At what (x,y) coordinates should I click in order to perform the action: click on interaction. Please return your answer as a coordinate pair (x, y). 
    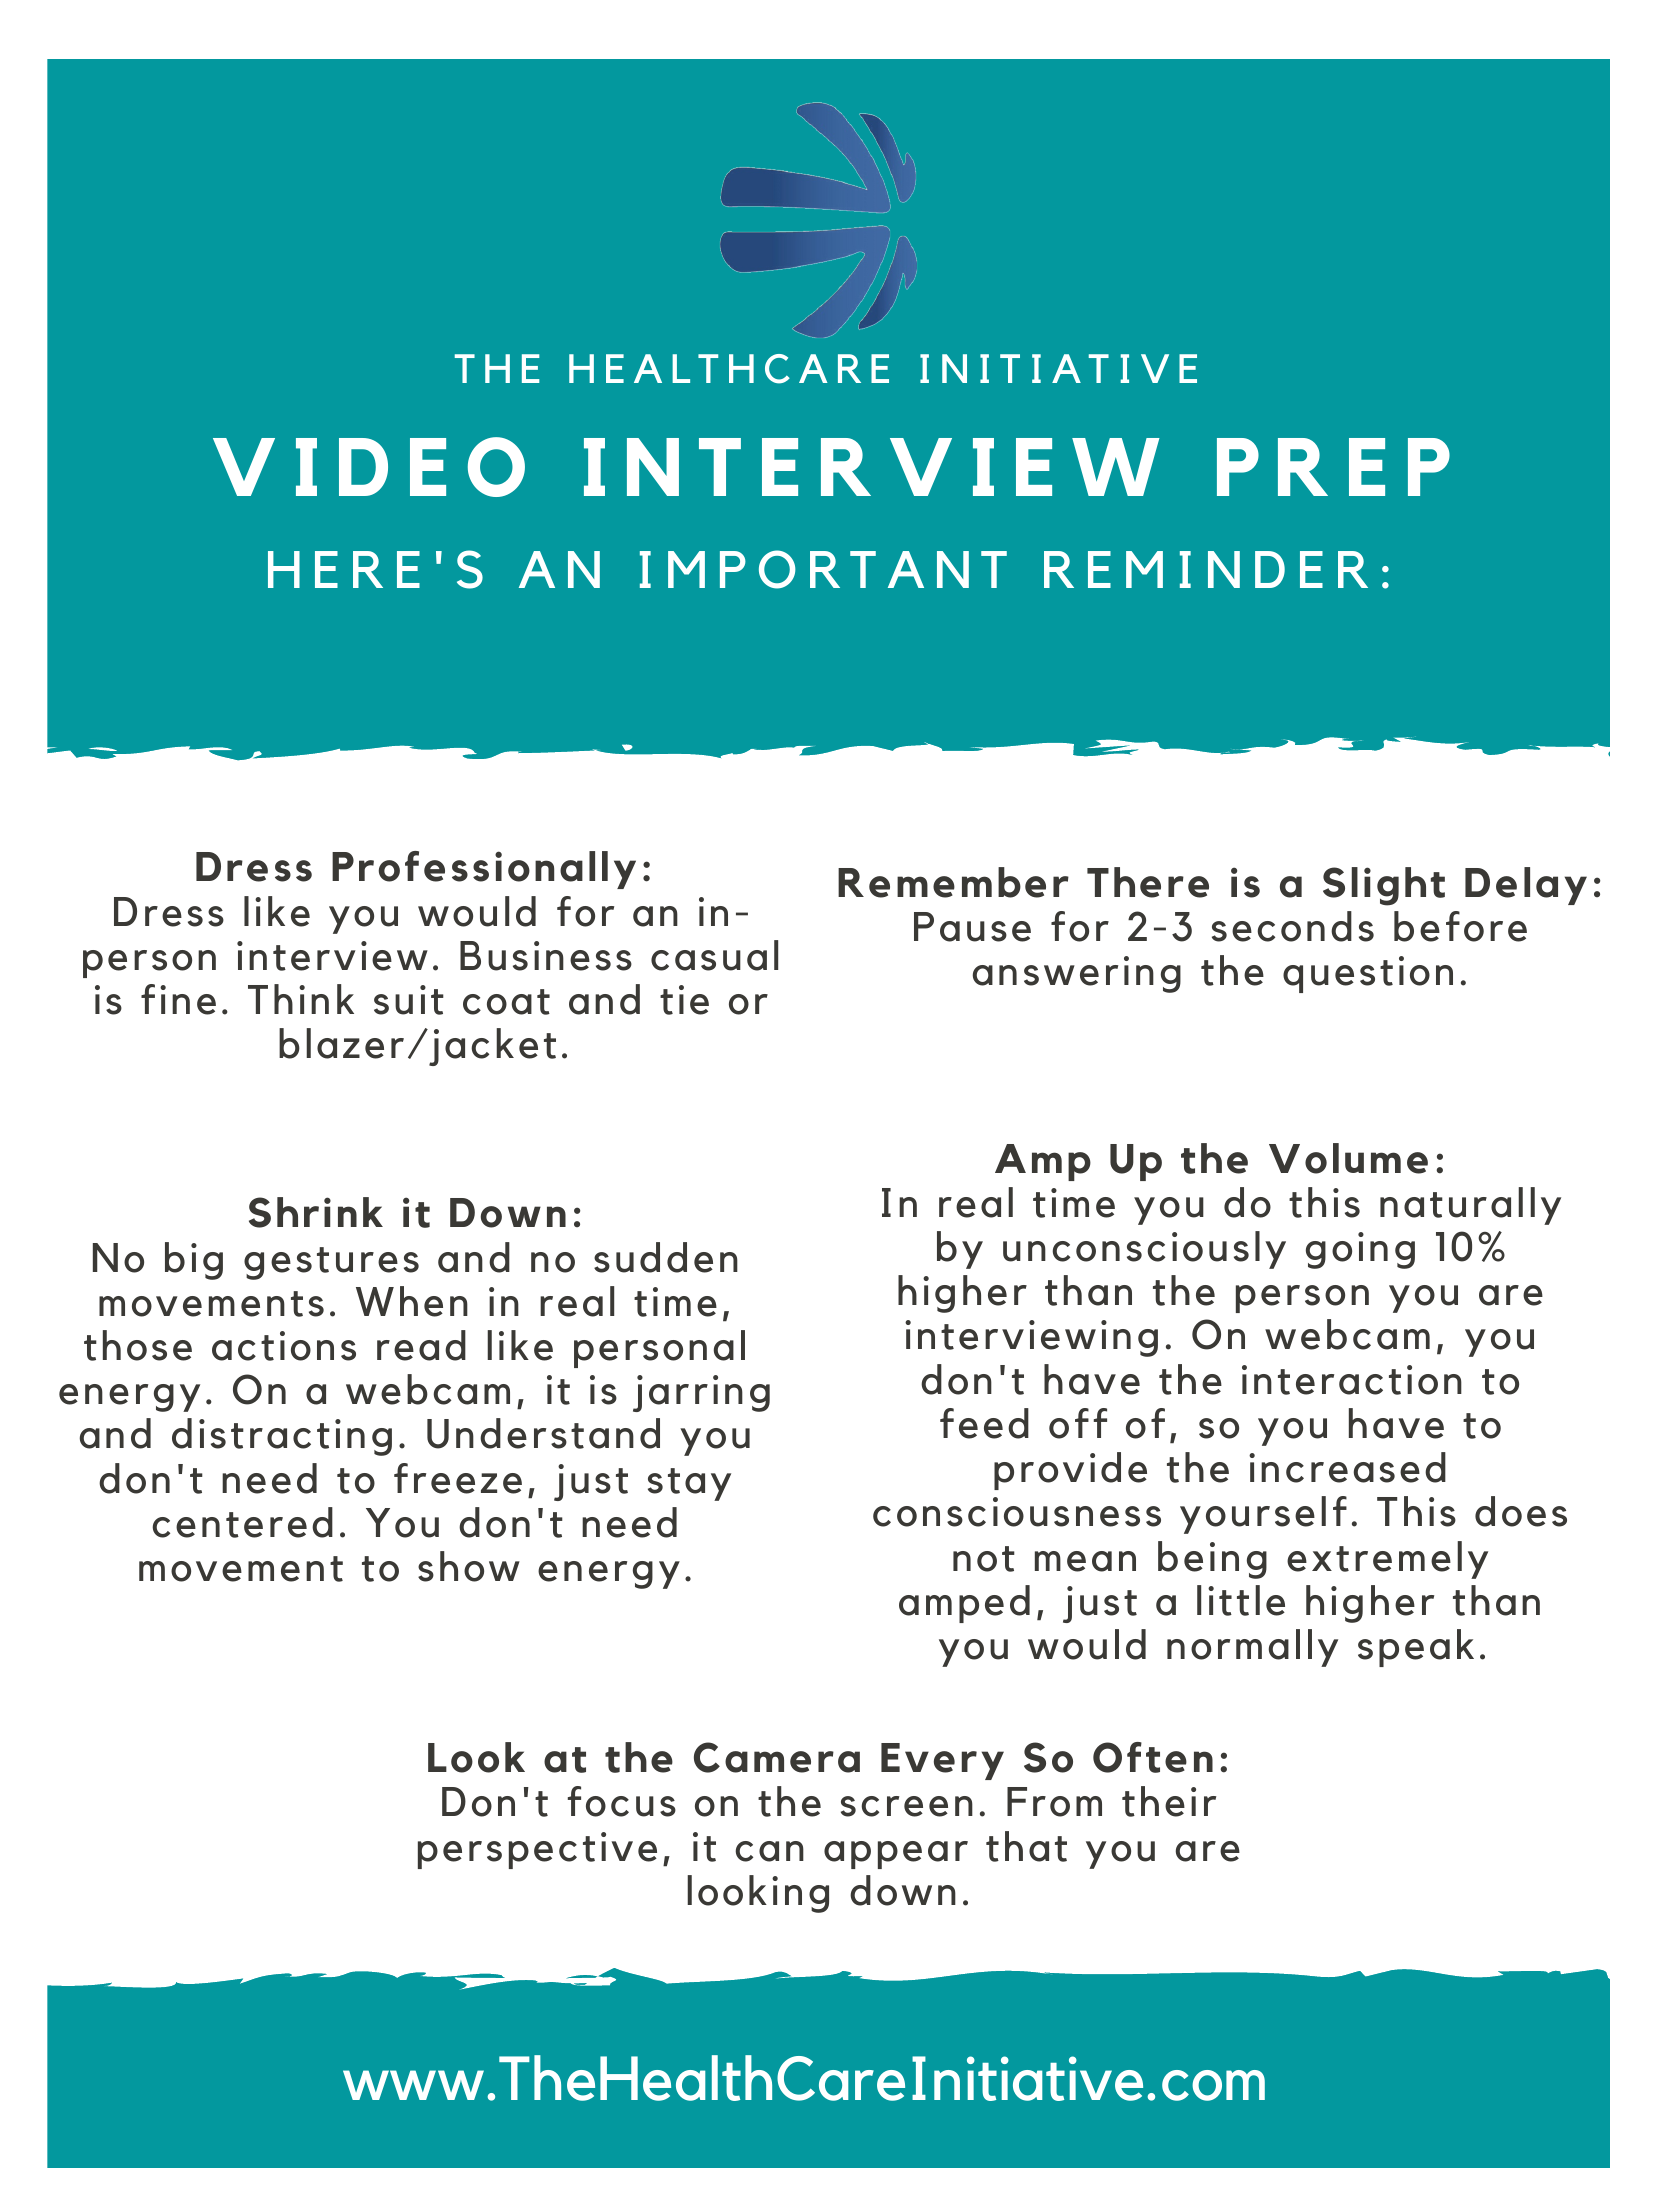
    Looking at the image, I should click on (1352, 1380).
